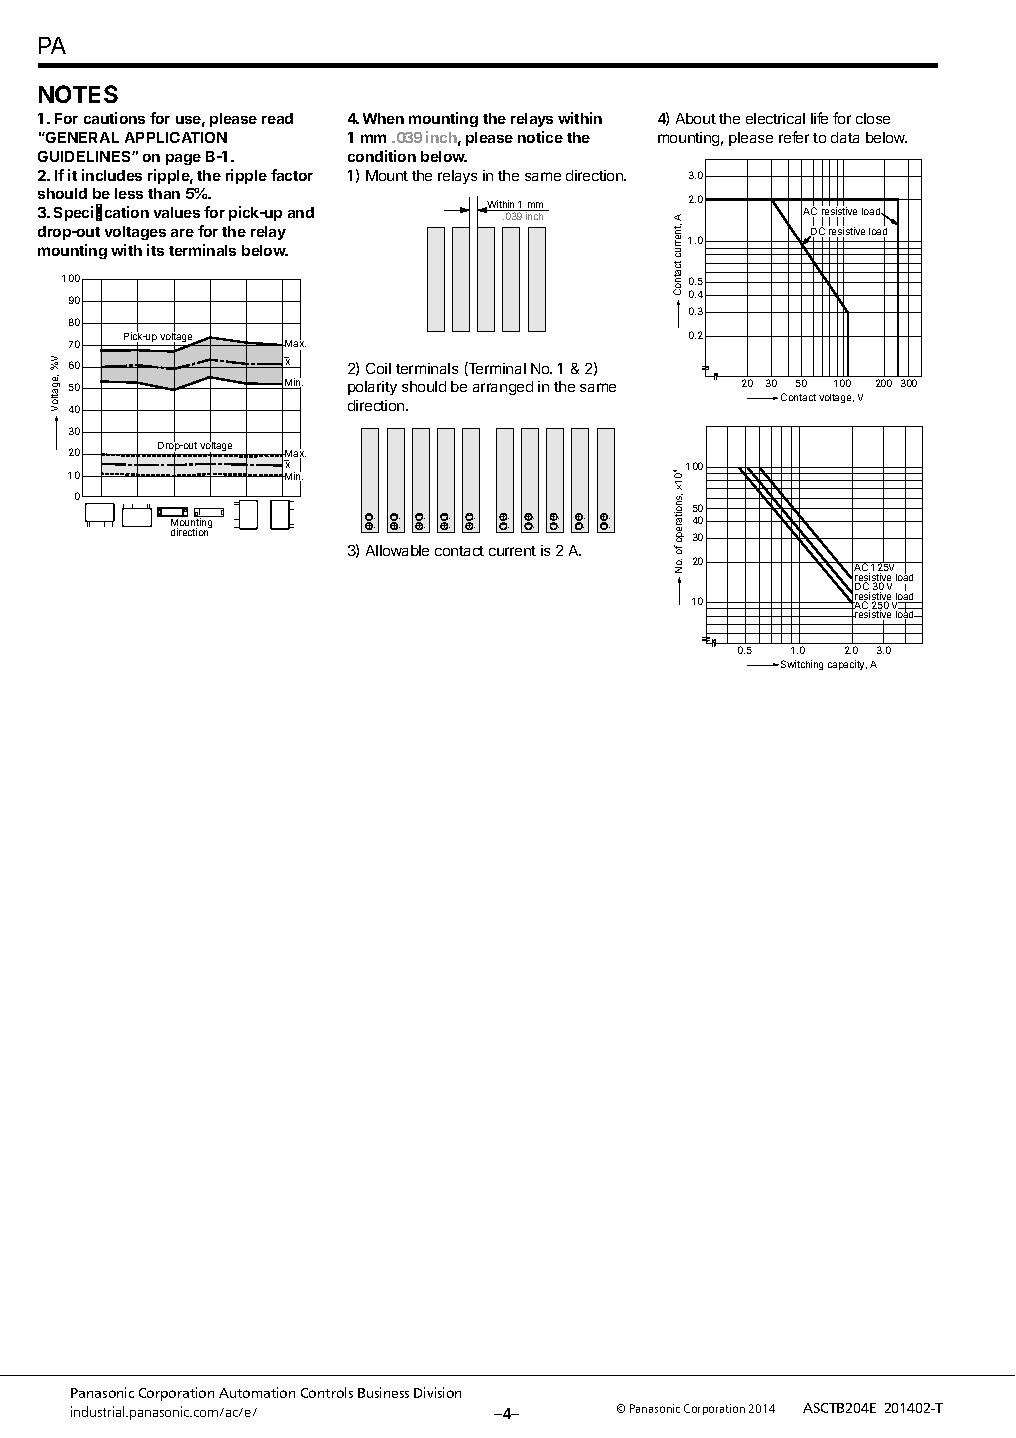  What do you see at coordinates (437, 1392) in the screenshot?
I see `Division` at bounding box center [437, 1392].
